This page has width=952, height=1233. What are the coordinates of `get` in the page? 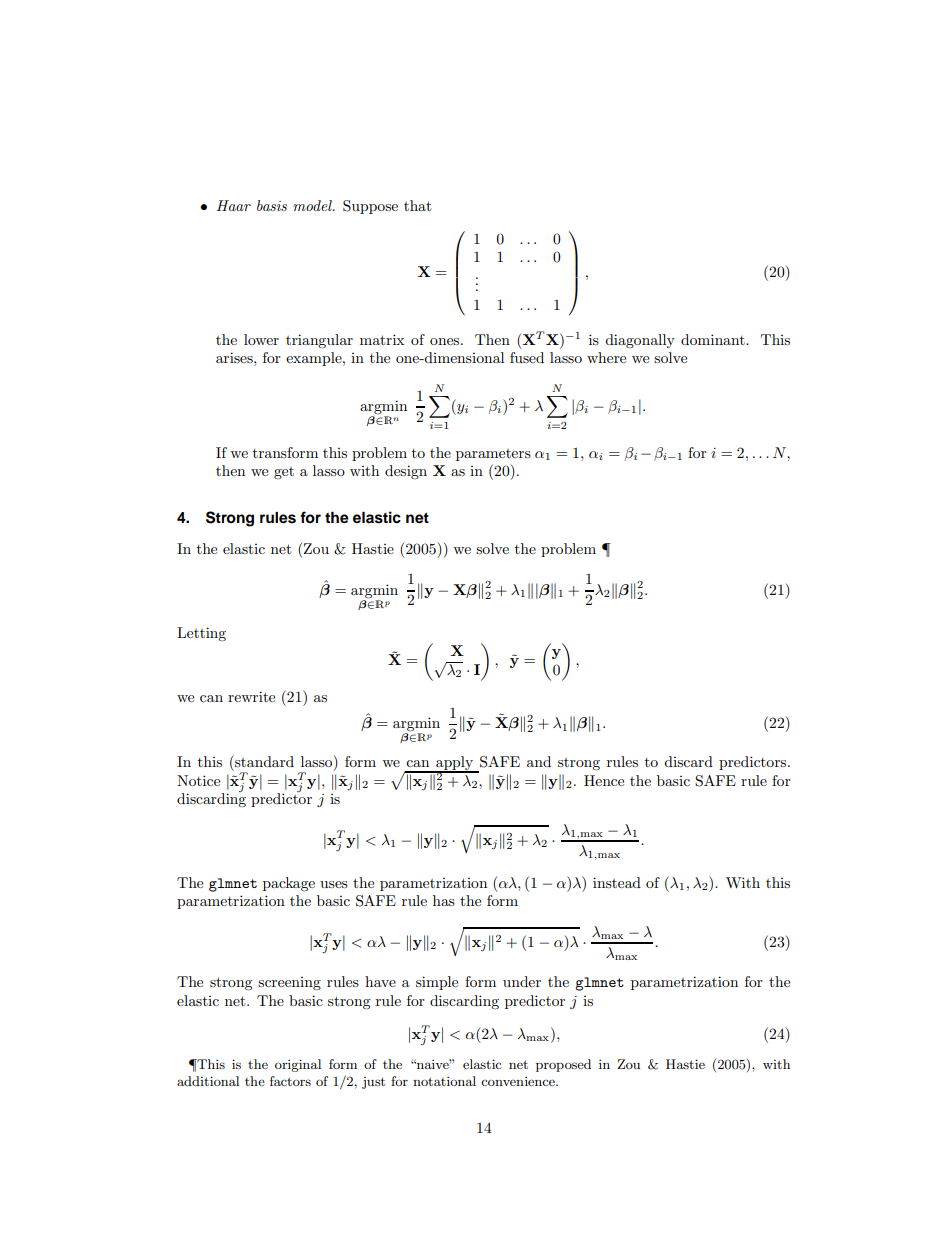 It's located at (284, 473).
